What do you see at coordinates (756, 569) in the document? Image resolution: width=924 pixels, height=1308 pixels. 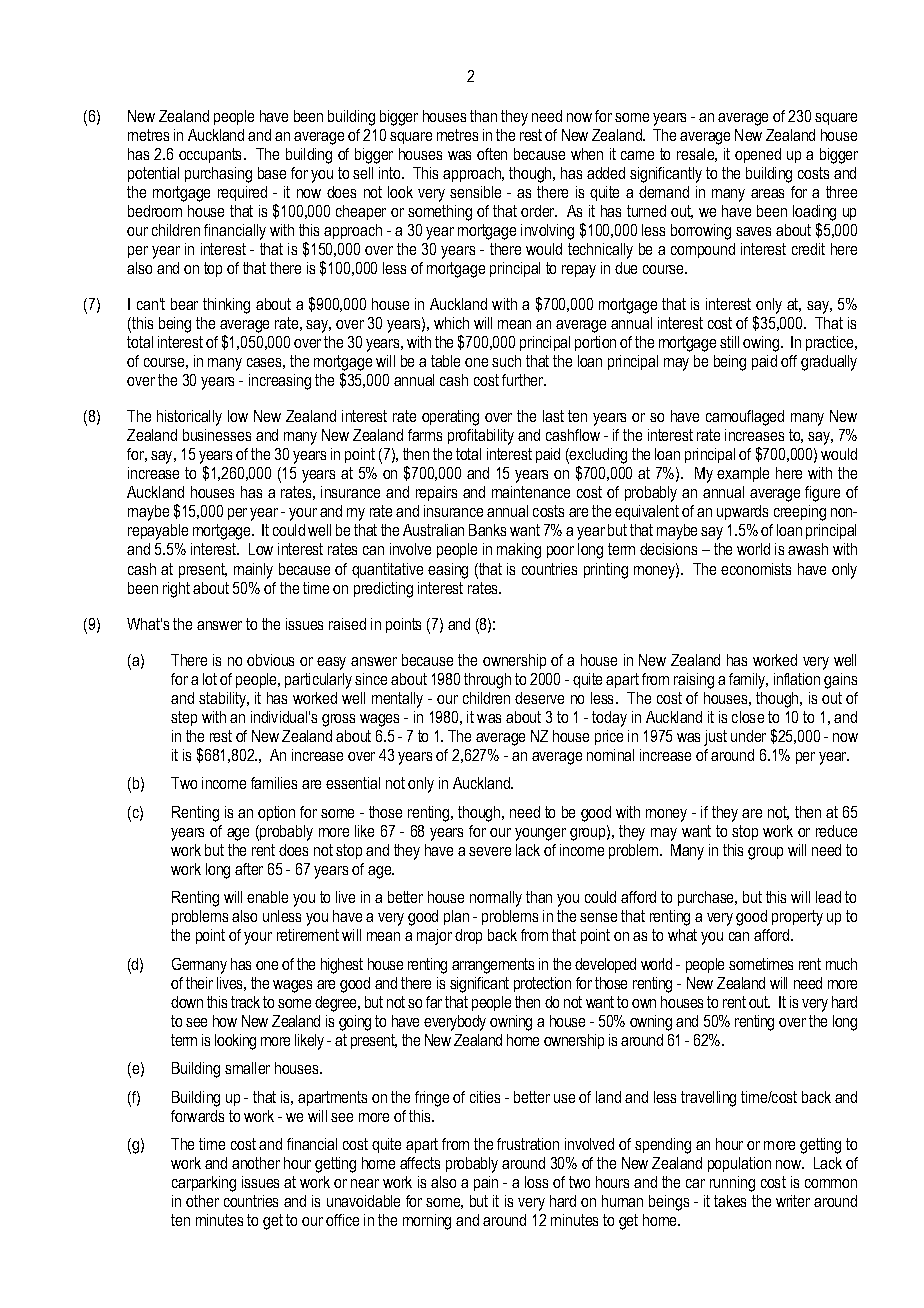 I see `economists` at bounding box center [756, 569].
